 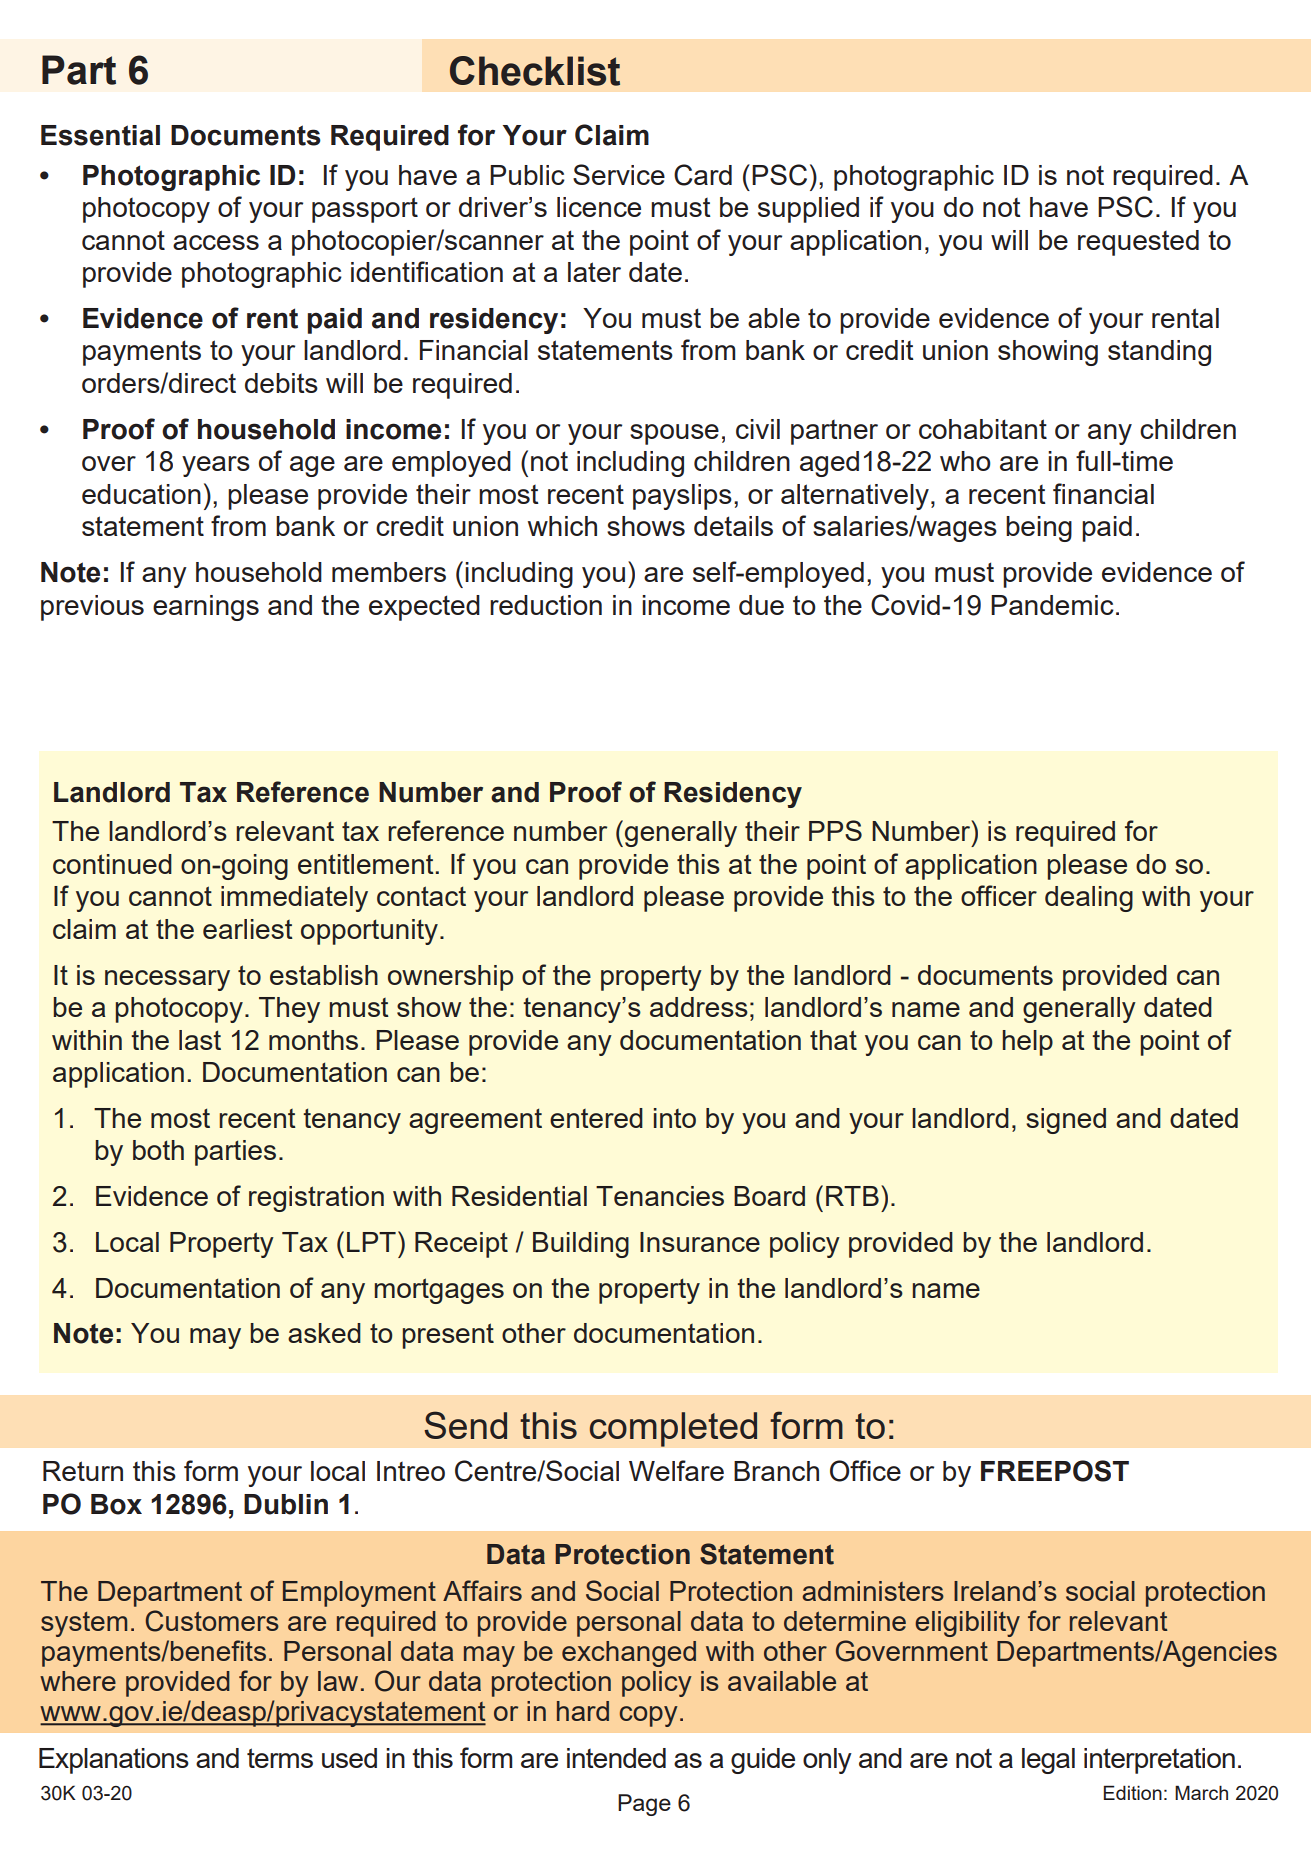 What do you see at coordinates (280, 1758) in the screenshot?
I see `terms` at bounding box center [280, 1758].
